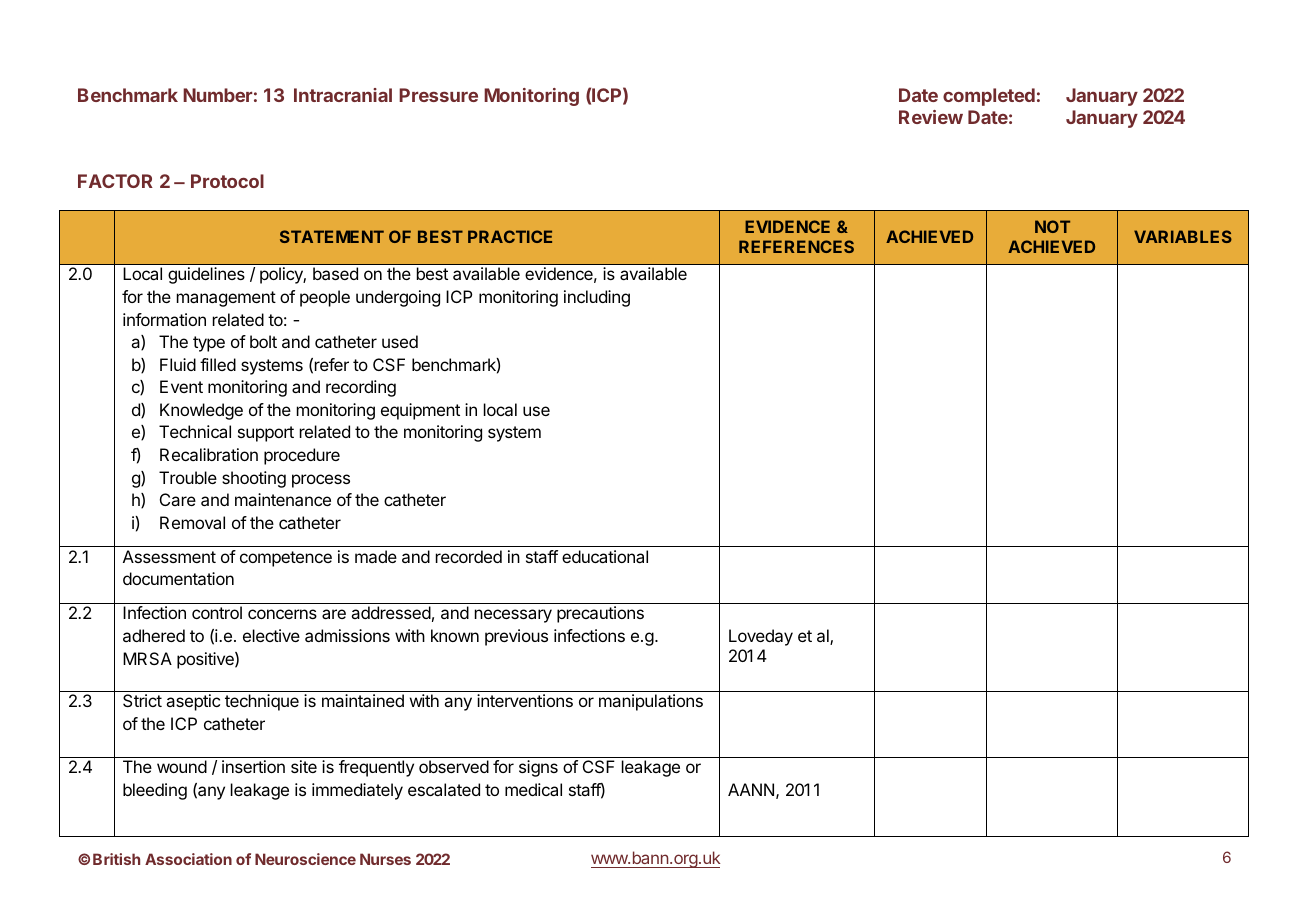 This screenshot has height=924, width=1308. I want to click on Pressure, so click(438, 95).
